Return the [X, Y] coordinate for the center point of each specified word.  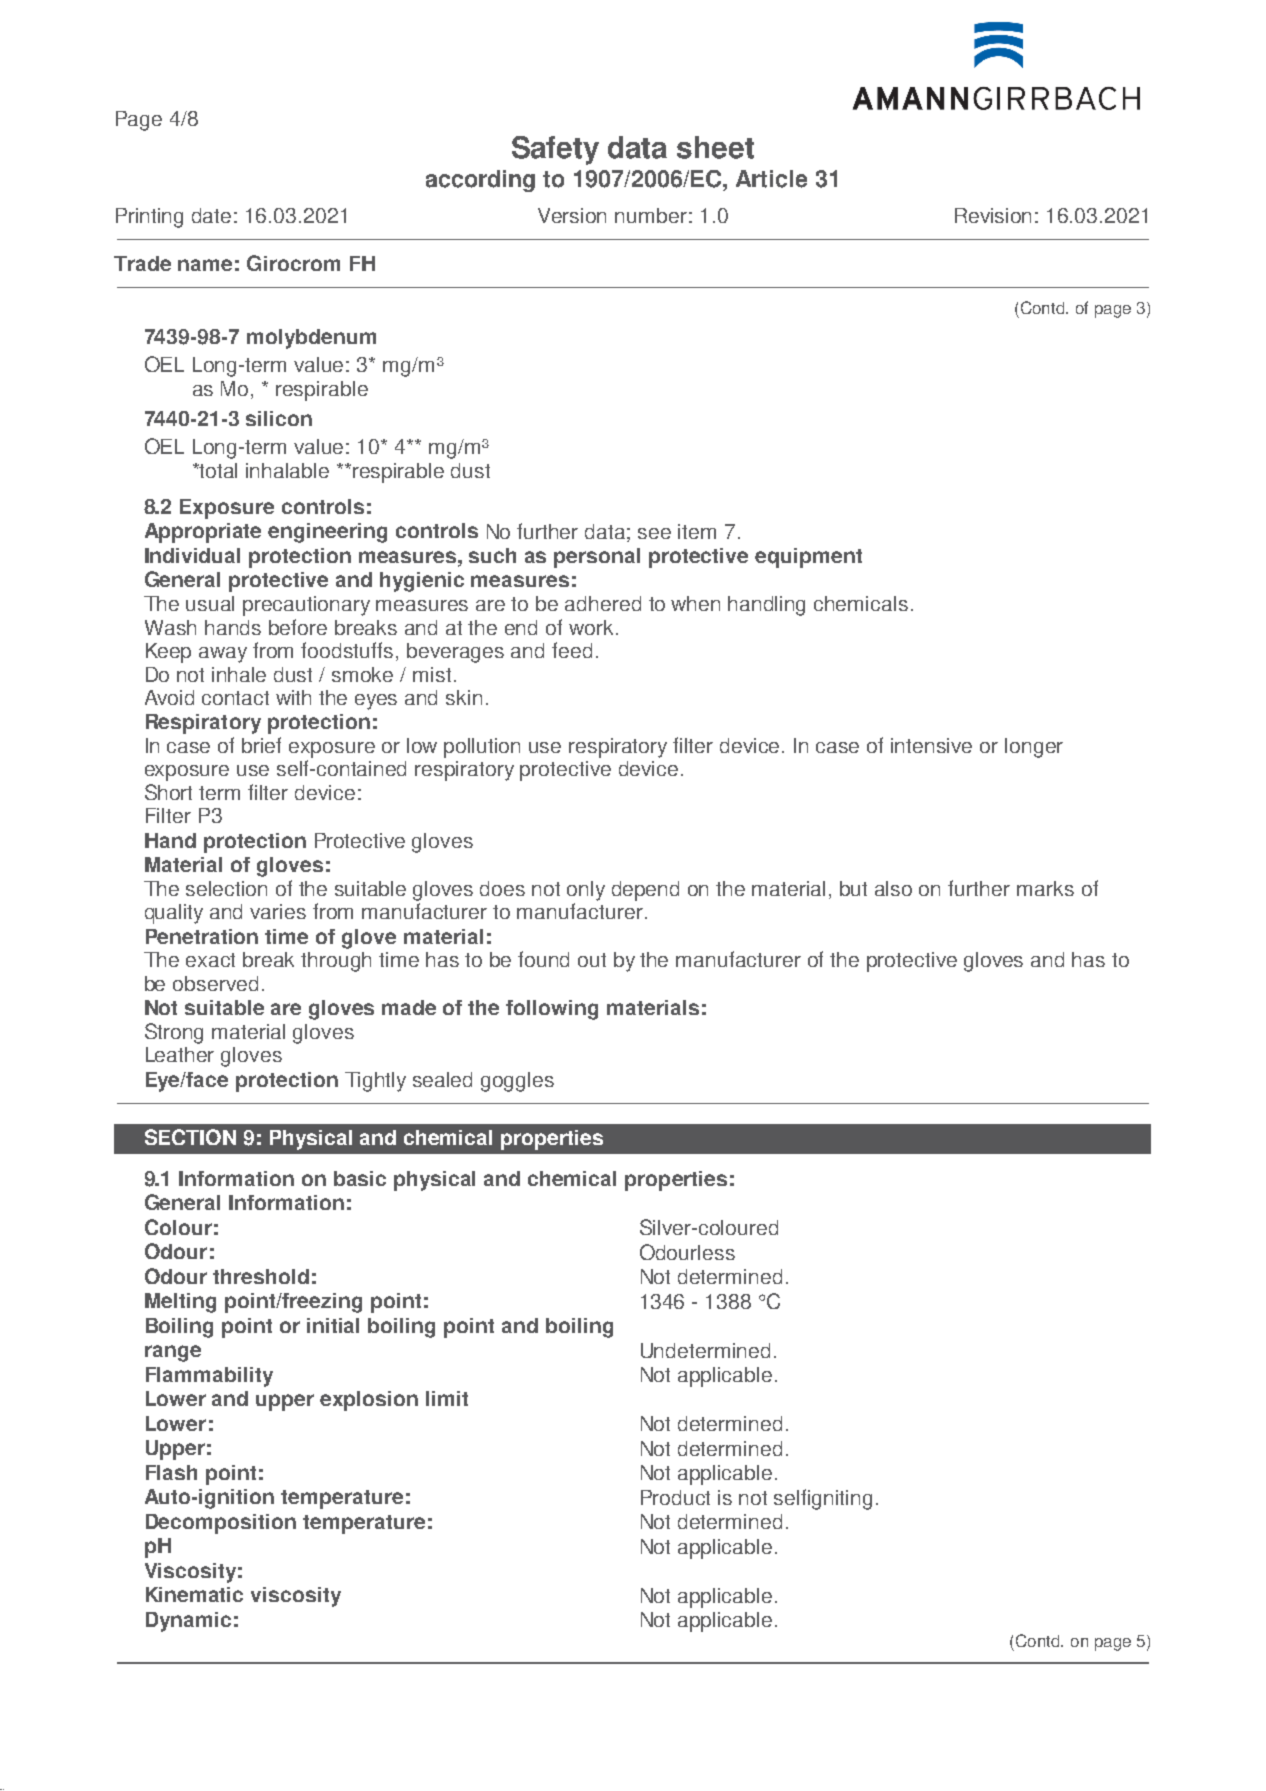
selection [226, 888]
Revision [993, 215]
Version [572, 215]
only [586, 891]
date [211, 215]
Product [675, 1497]
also [893, 888]
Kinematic [194, 1594]
